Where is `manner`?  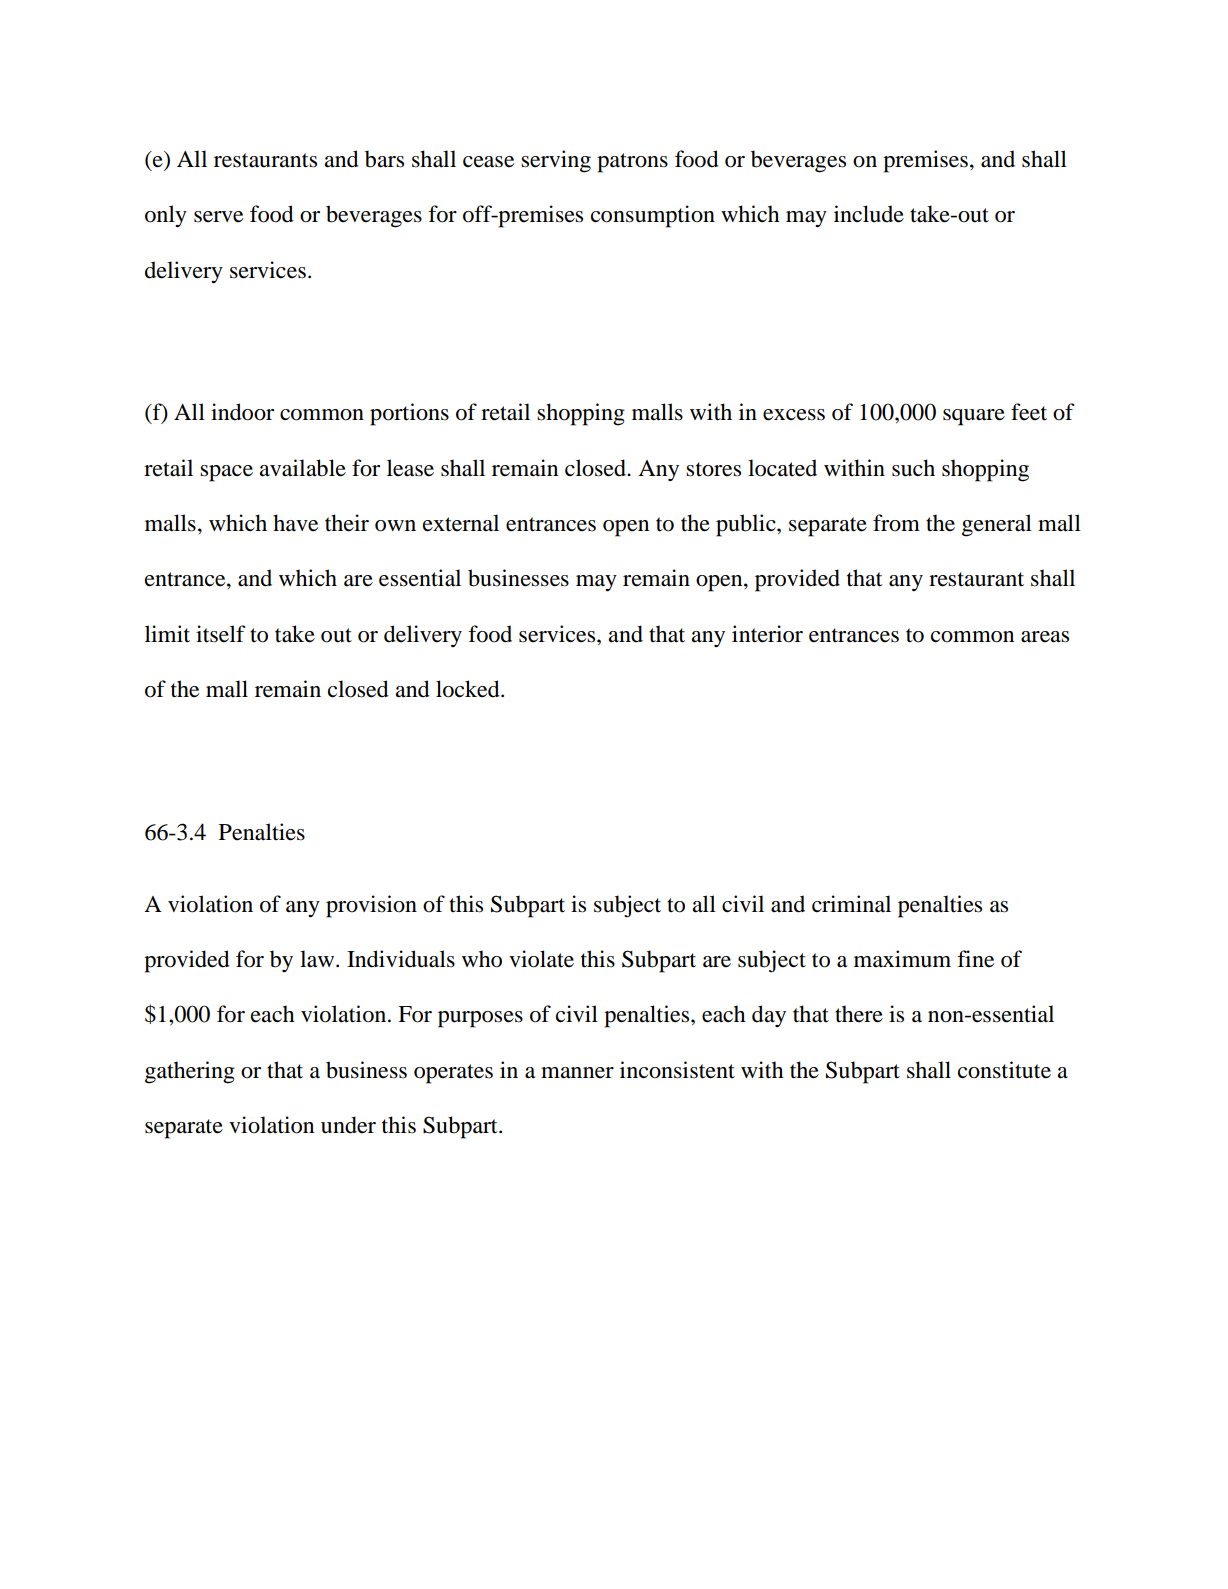 manner is located at coordinates (577, 1073).
